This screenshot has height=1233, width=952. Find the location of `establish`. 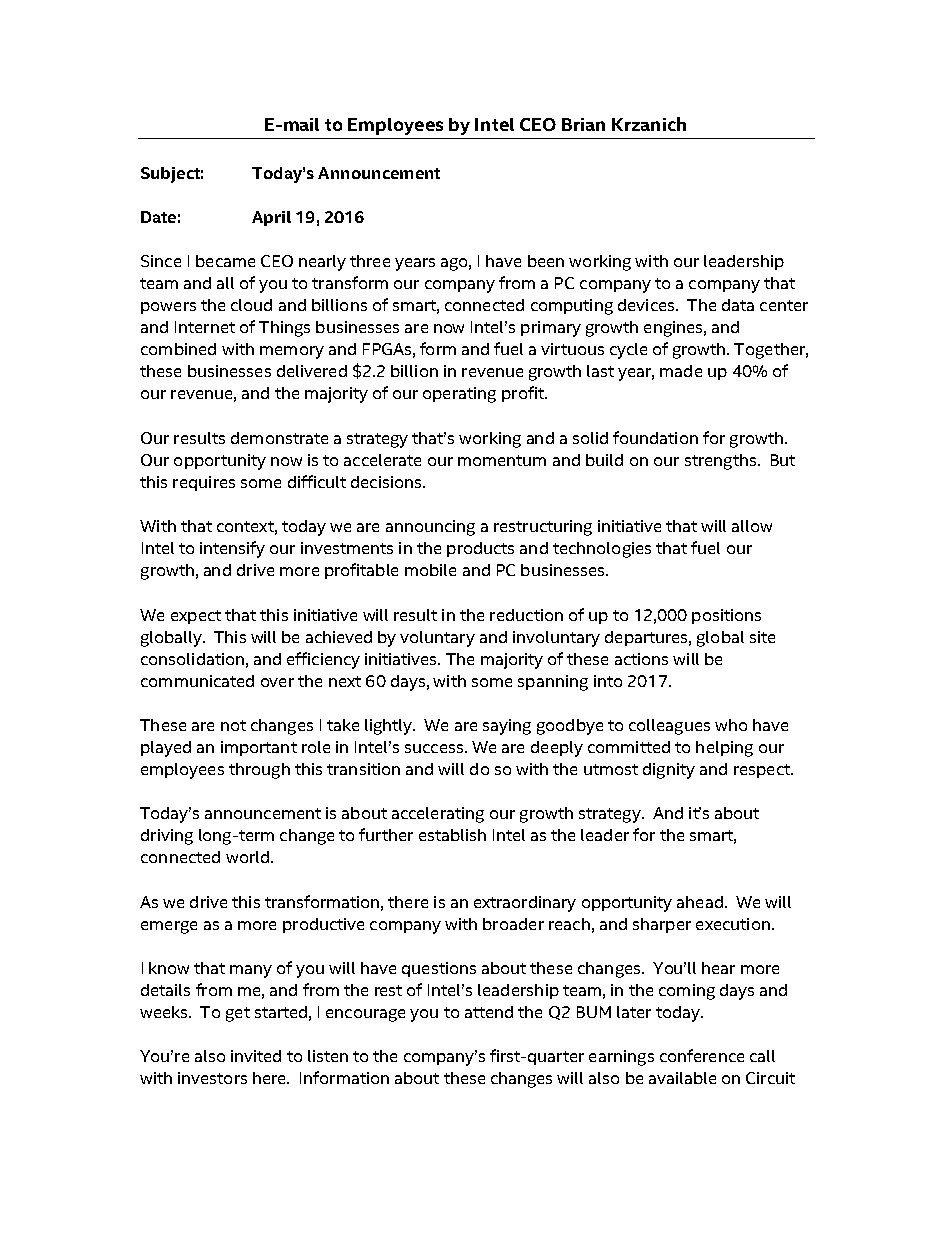

establish is located at coordinates (452, 835).
